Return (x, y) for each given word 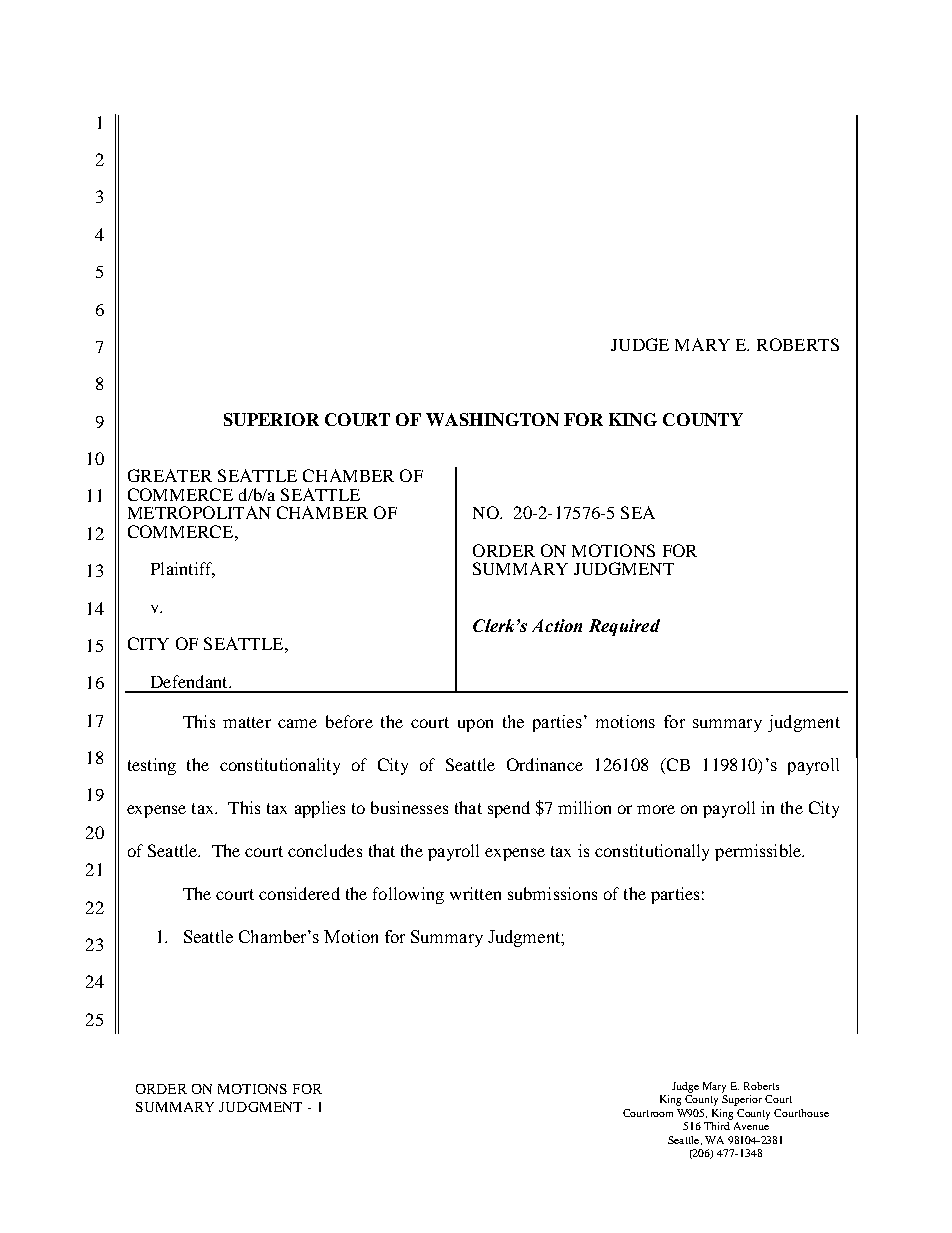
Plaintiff (183, 570)
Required (624, 627)
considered (299, 893)
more (656, 809)
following (408, 895)
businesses (409, 807)
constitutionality (280, 766)
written (475, 893)
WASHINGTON (492, 419)
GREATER (170, 475)
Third (717, 1126)
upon (475, 725)
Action (557, 625)
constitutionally (652, 852)
